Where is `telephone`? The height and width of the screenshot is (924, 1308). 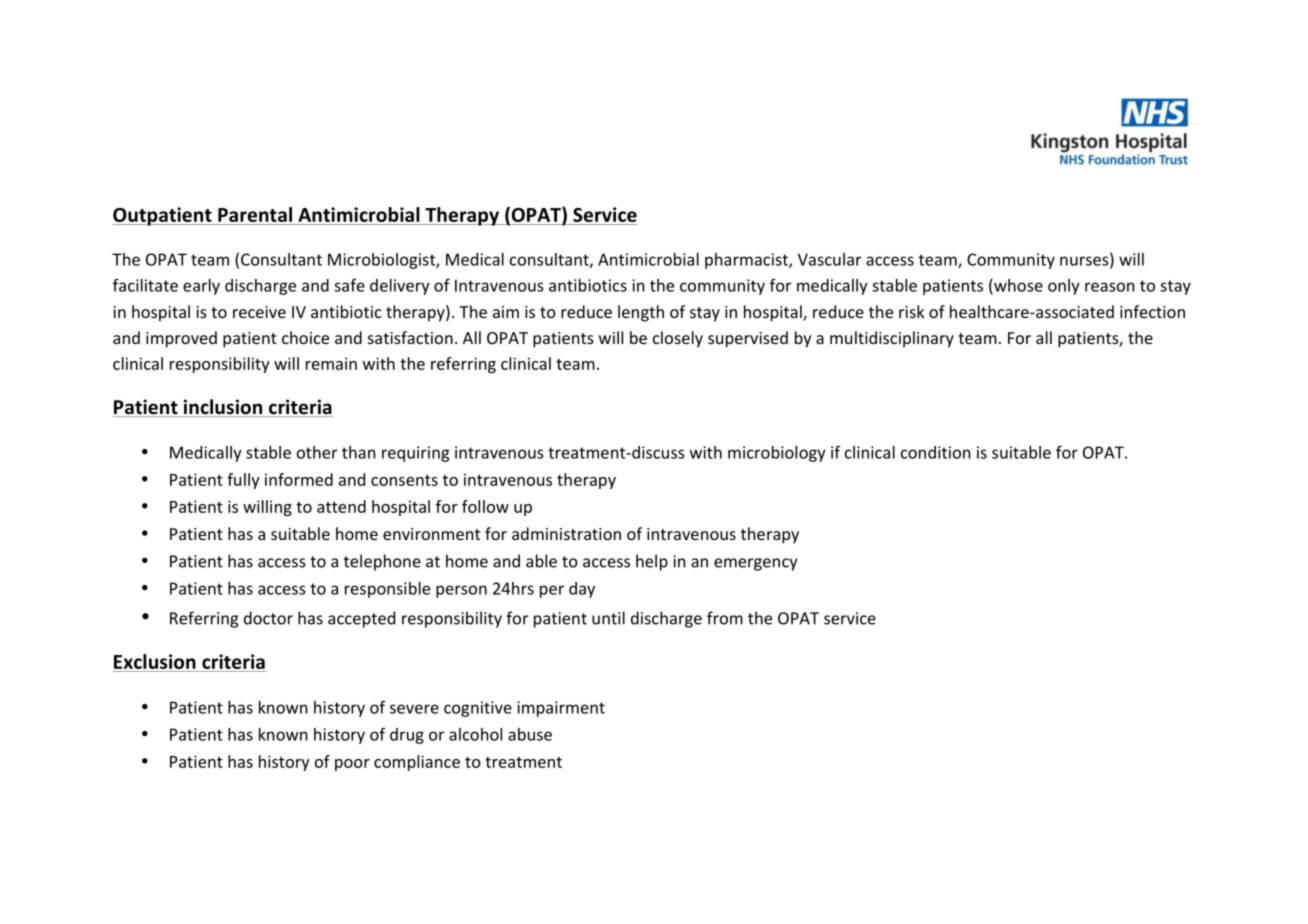 telephone is located at coordinates (382, 562).
